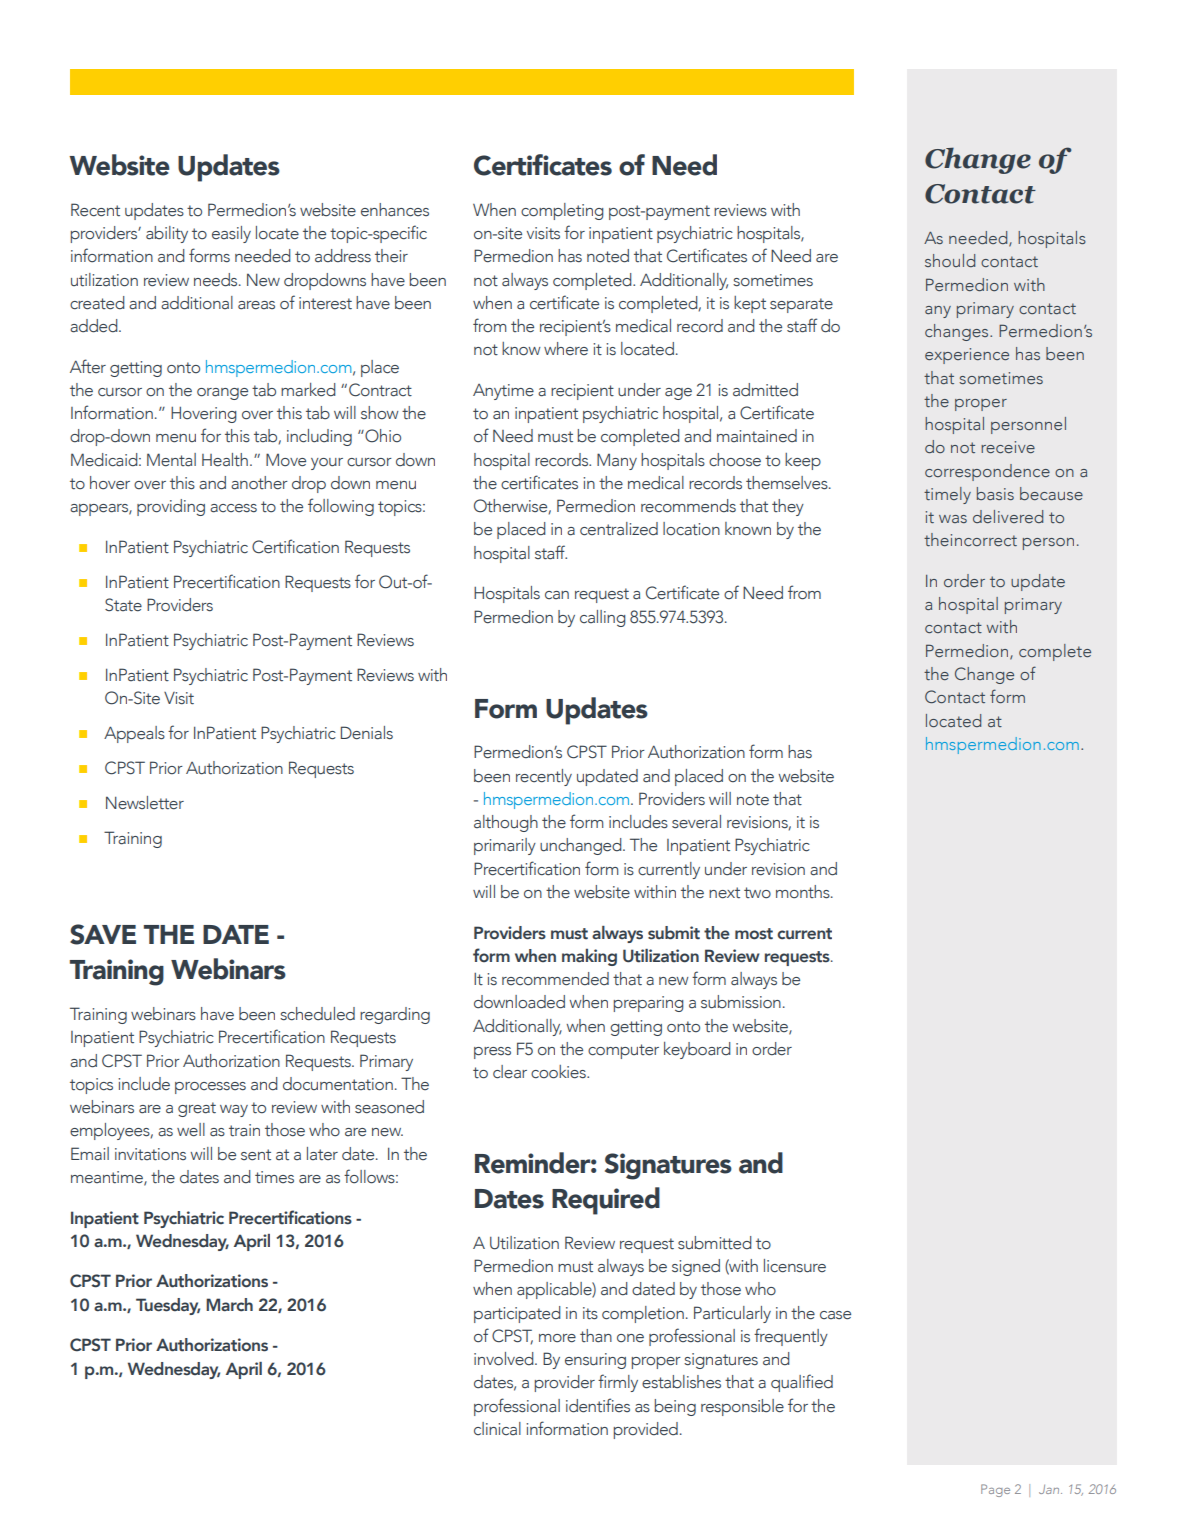 The height and width of the screenshot is (1535, 1186). I want to click on submission, so click(741, 1002).
